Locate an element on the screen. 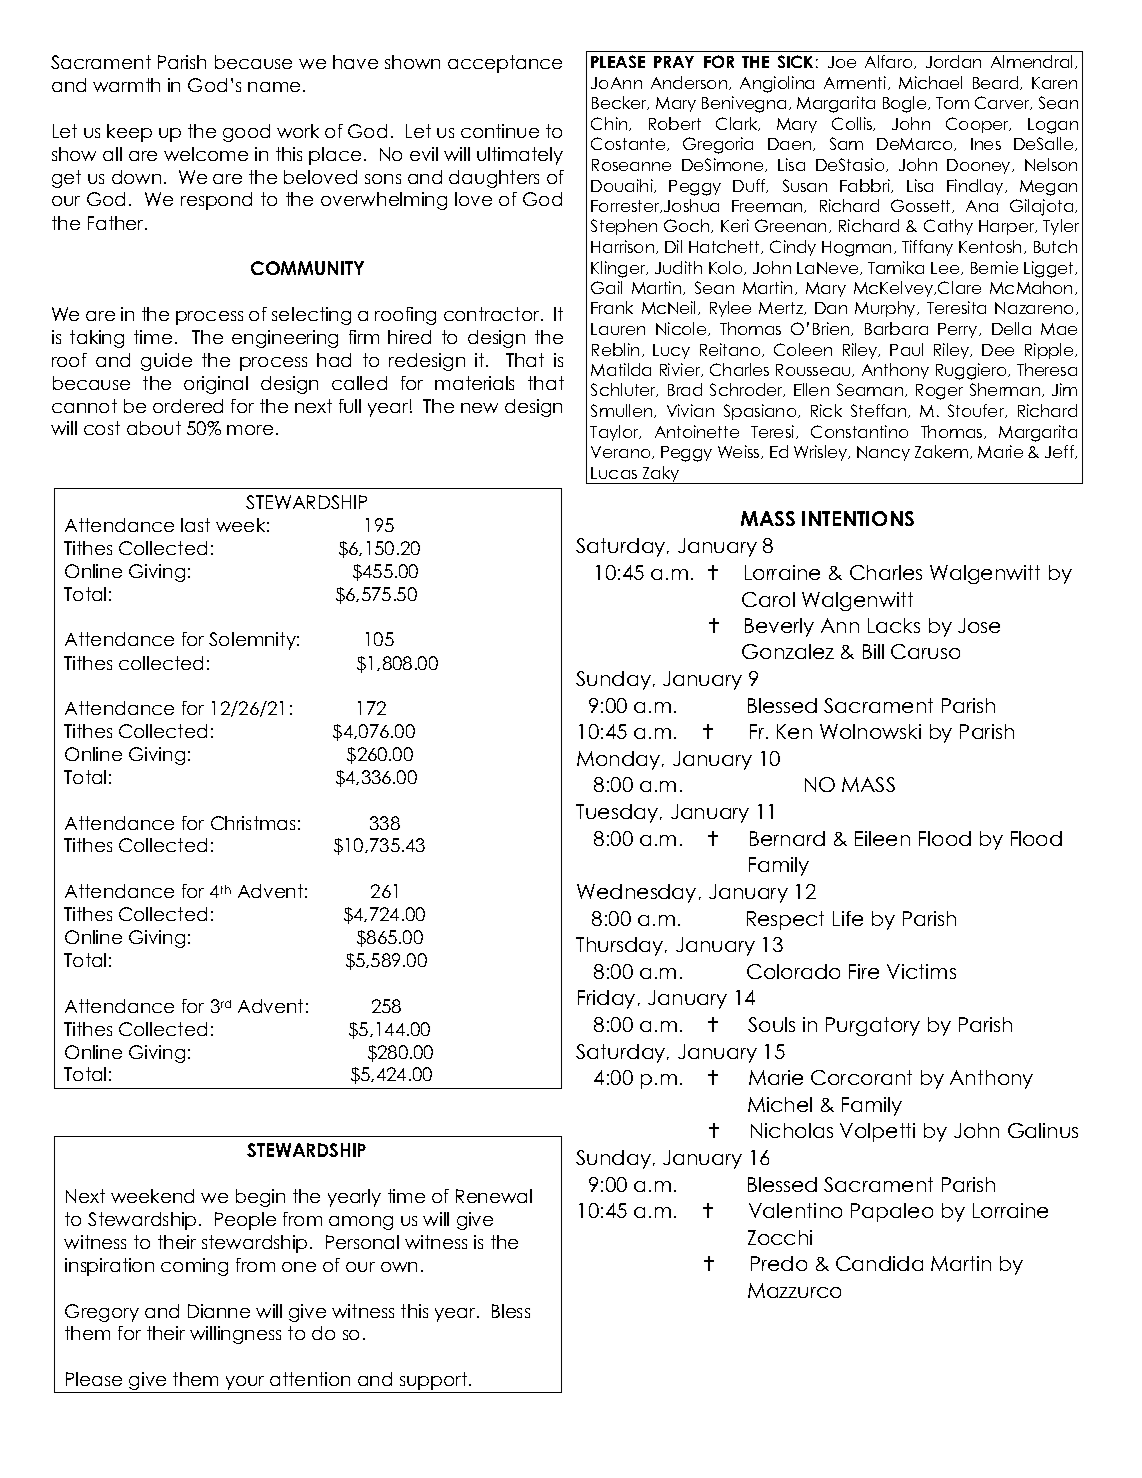 The width and height of the screenshot is (1142, 1478). Purgatory is located at coordinates (873, 1026).
